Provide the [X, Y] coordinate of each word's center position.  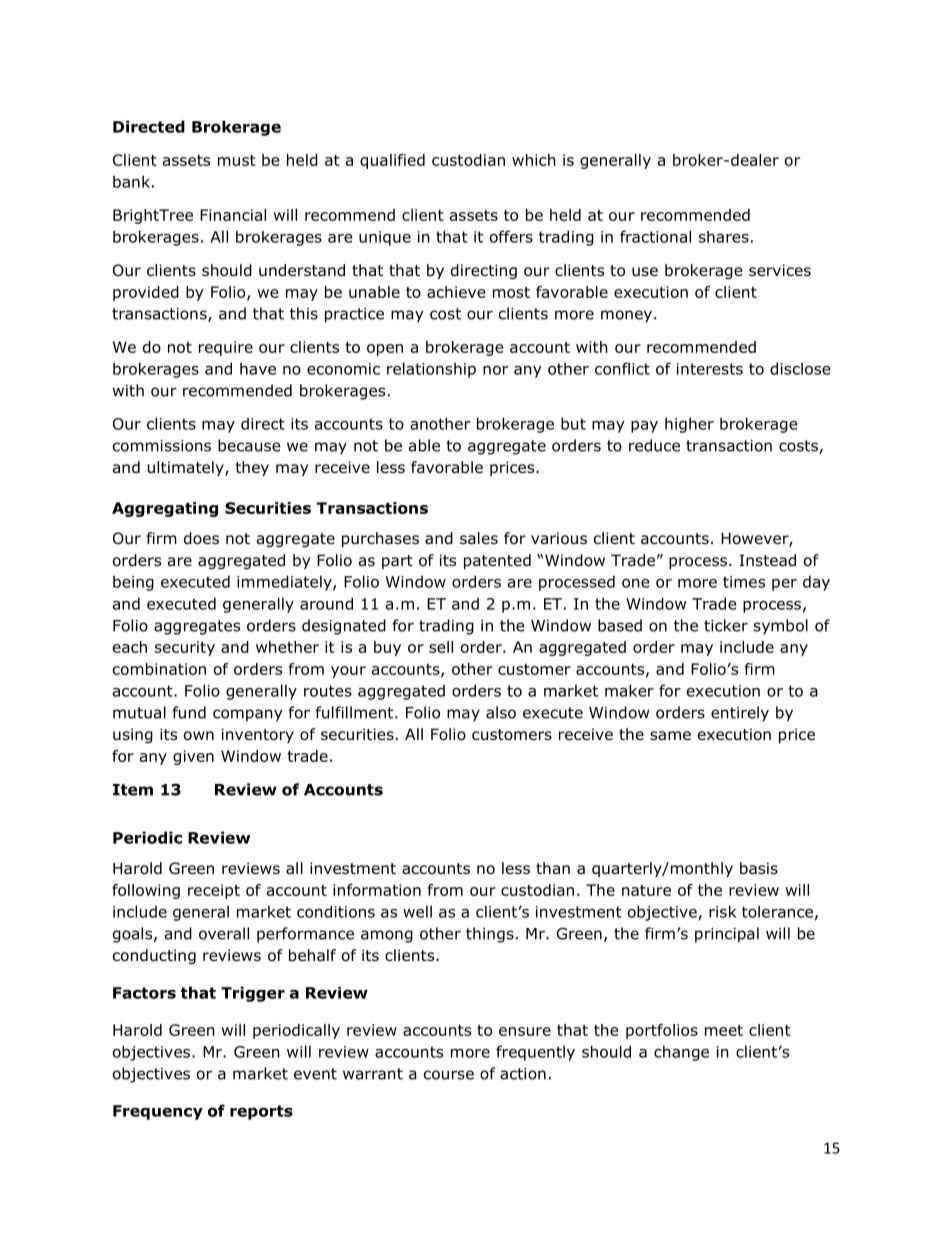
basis [759, 868]
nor [495, 370]
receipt [214, 891]
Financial [233, 215]
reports [261, 1112]
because [249, 445]
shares [724, 236]
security [185, 648]
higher [689, 425]
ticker [726, 625]
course [449, 1075]
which [534, 160]
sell [441, 647]
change [681, 1053]
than [553, 868]
